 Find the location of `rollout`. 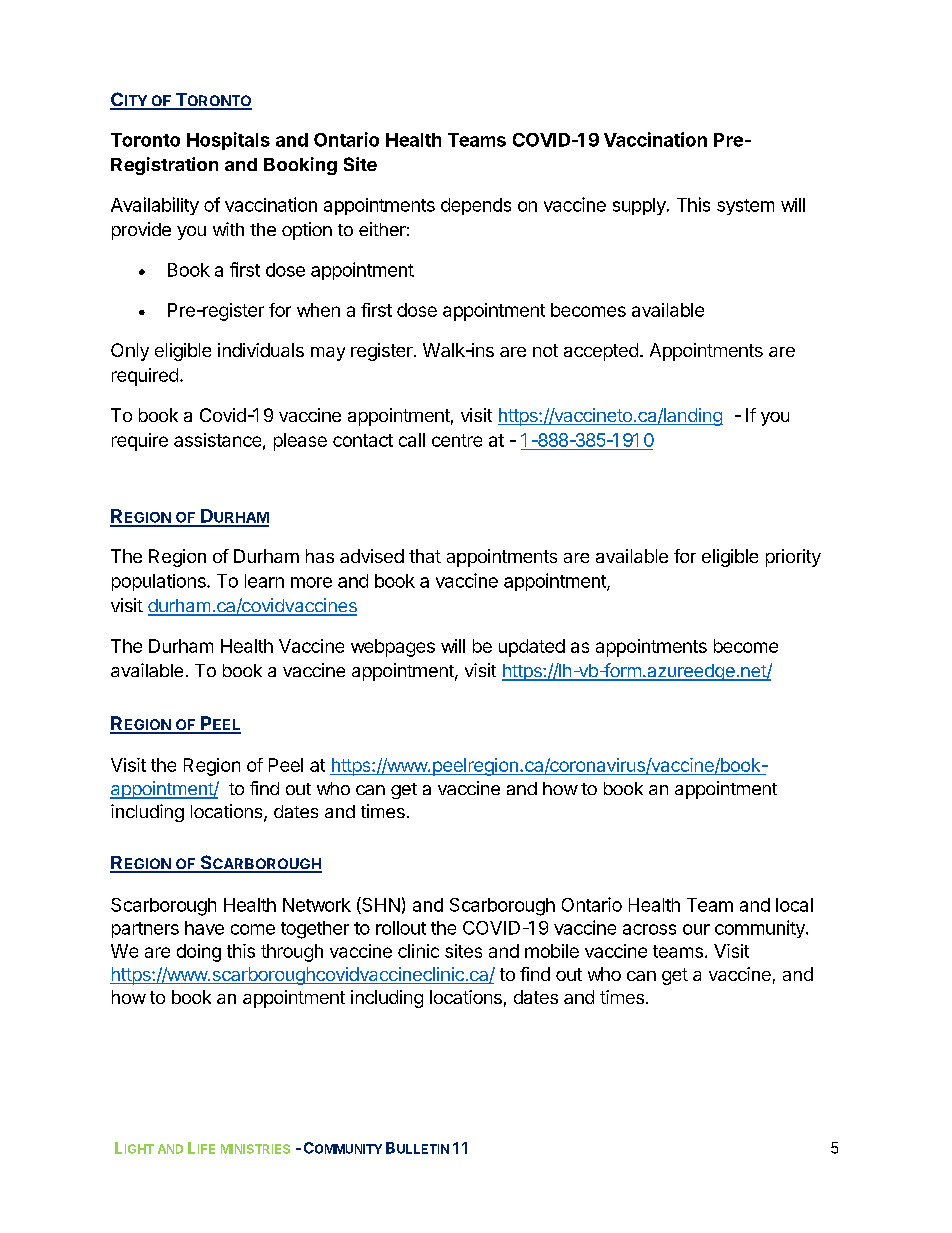

rollout is located at coordinates (401, 928).
